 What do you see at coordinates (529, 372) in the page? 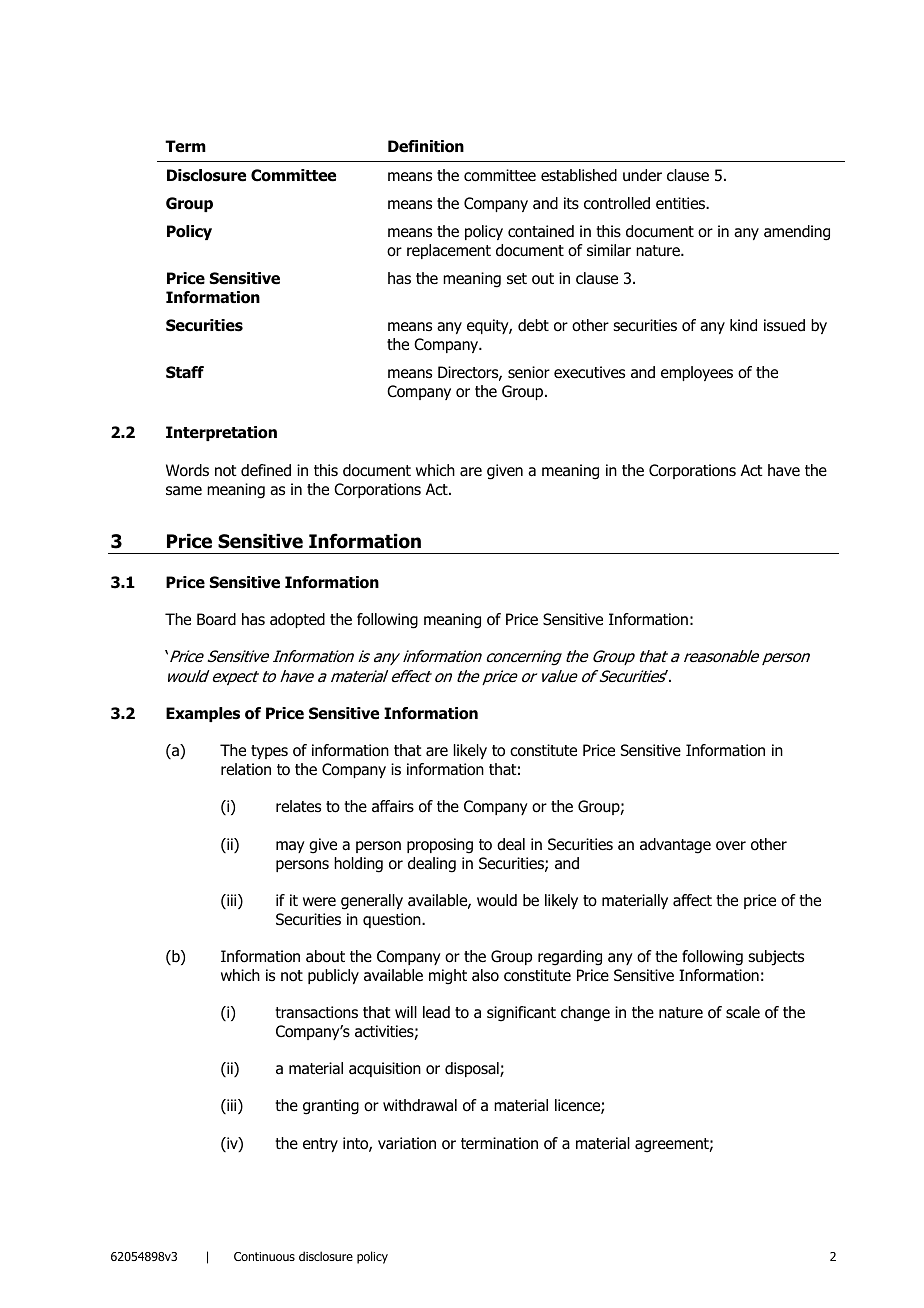
I see `senior` at bounding box center [529, 372].
